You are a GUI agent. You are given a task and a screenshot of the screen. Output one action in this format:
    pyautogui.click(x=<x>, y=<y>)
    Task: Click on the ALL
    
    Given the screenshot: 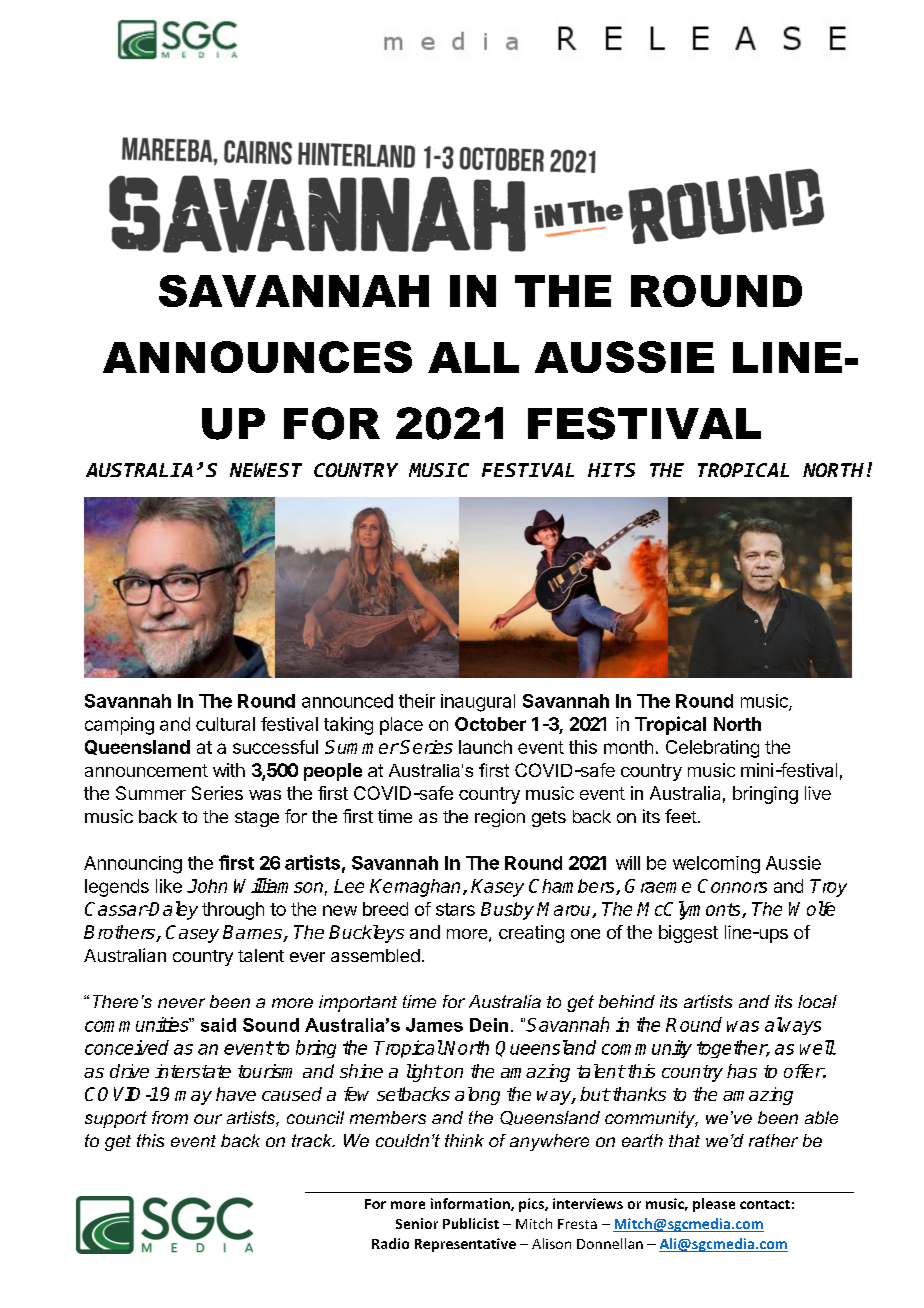 What is the action you would take?
    pyautogui.click(x=473, y=357)
